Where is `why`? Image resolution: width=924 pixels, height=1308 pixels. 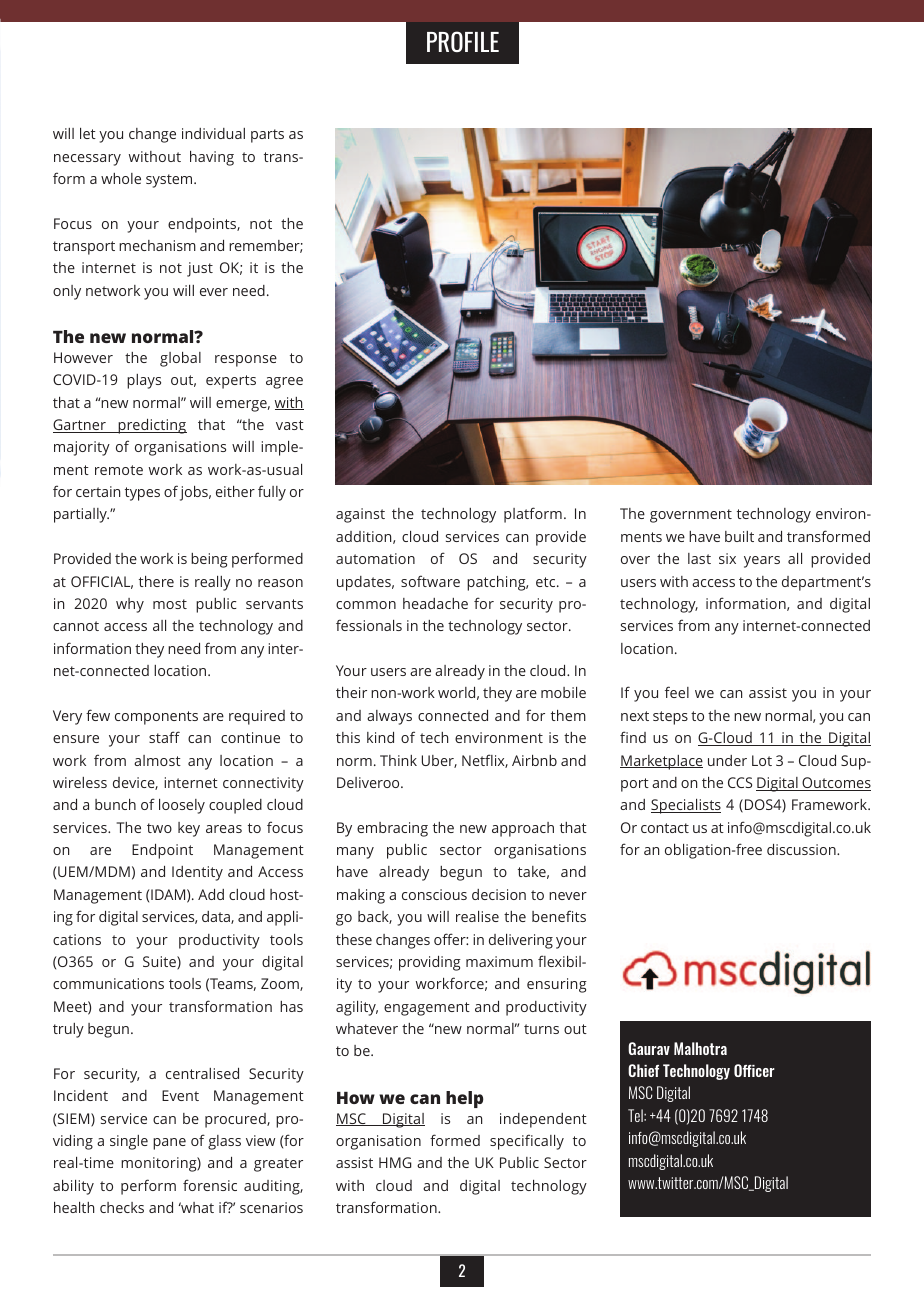
why is located at coordinates (130, 605).
